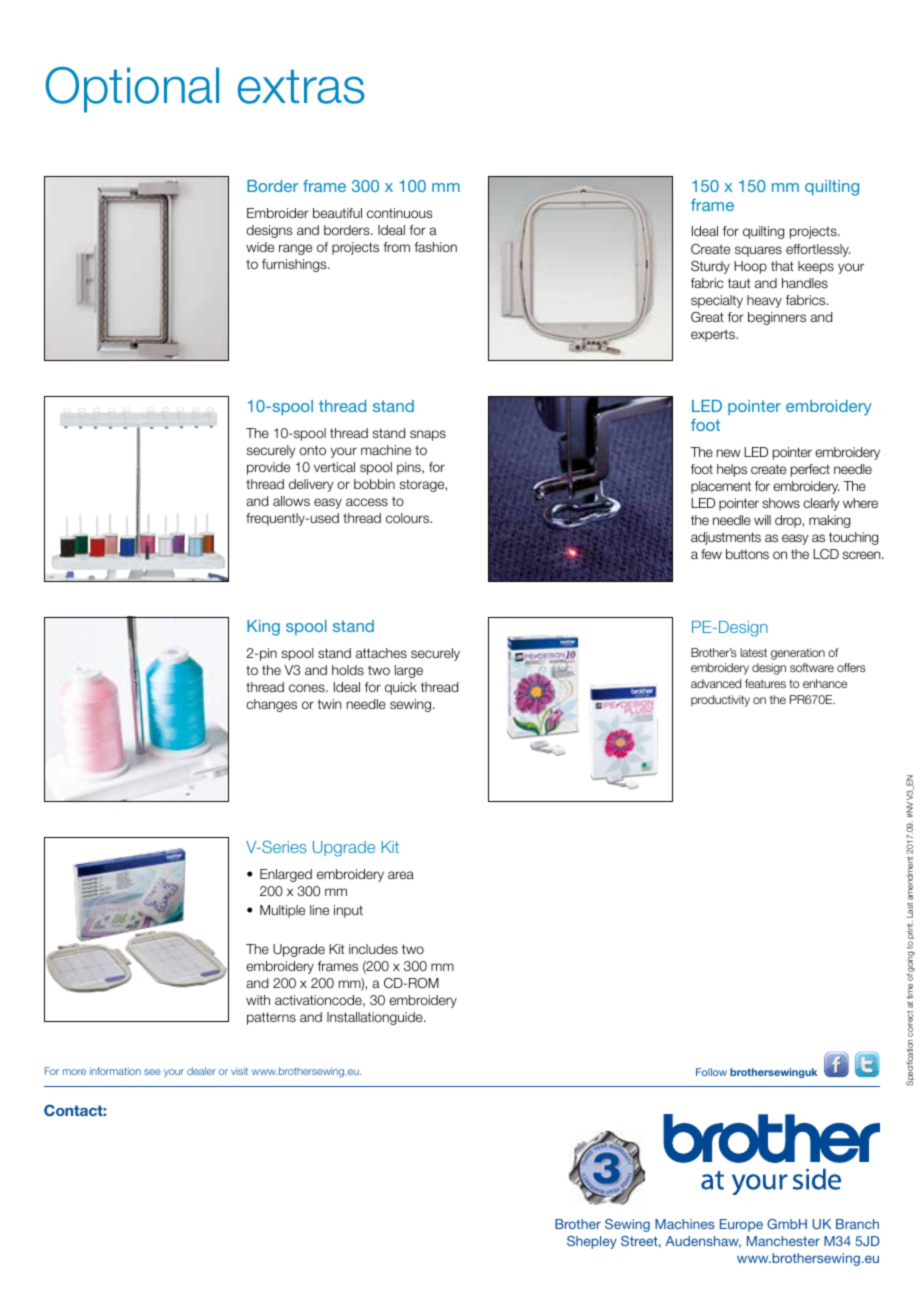  I want to click on area, so click(401, 875).
